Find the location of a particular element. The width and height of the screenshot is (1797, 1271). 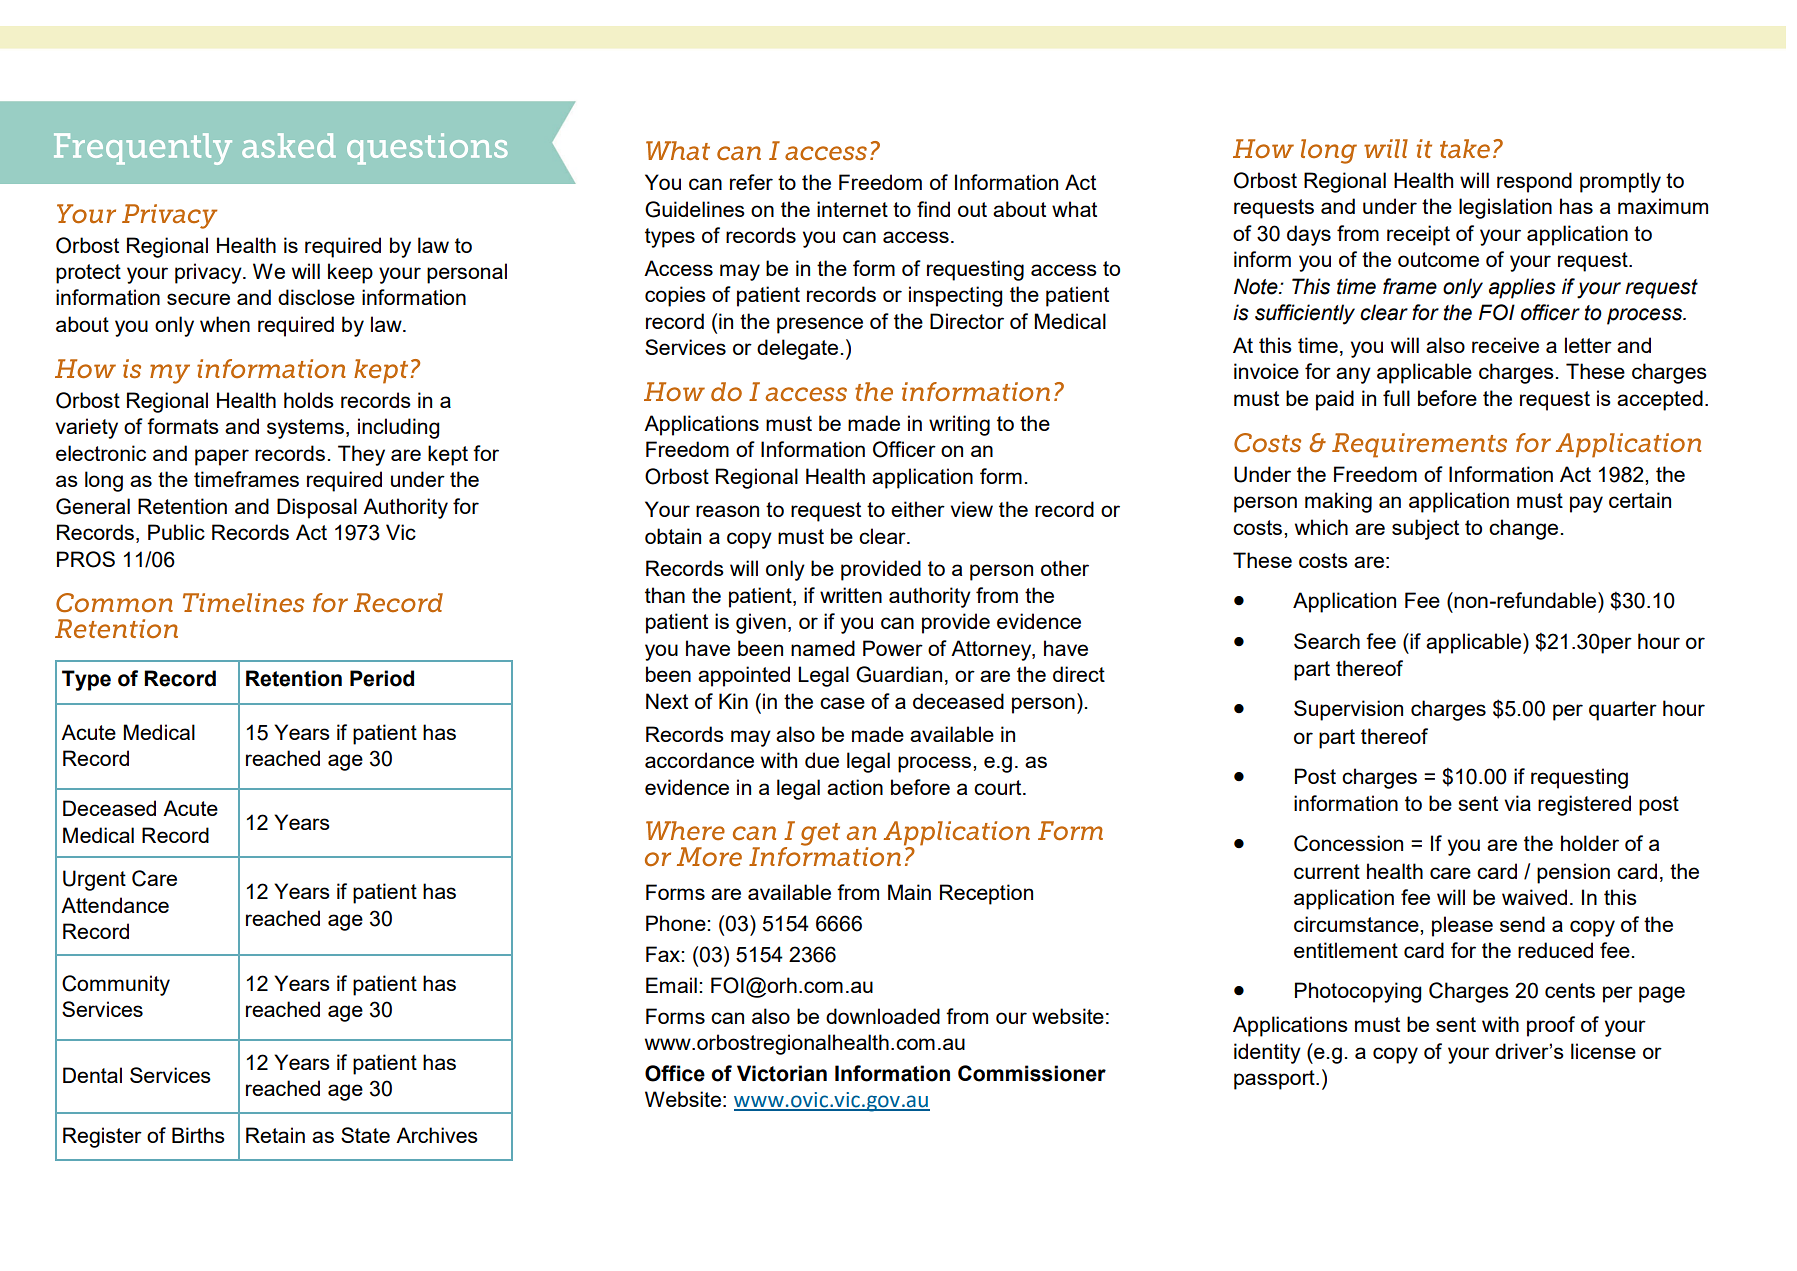

Urgent is located at coordinates (94, 880).
